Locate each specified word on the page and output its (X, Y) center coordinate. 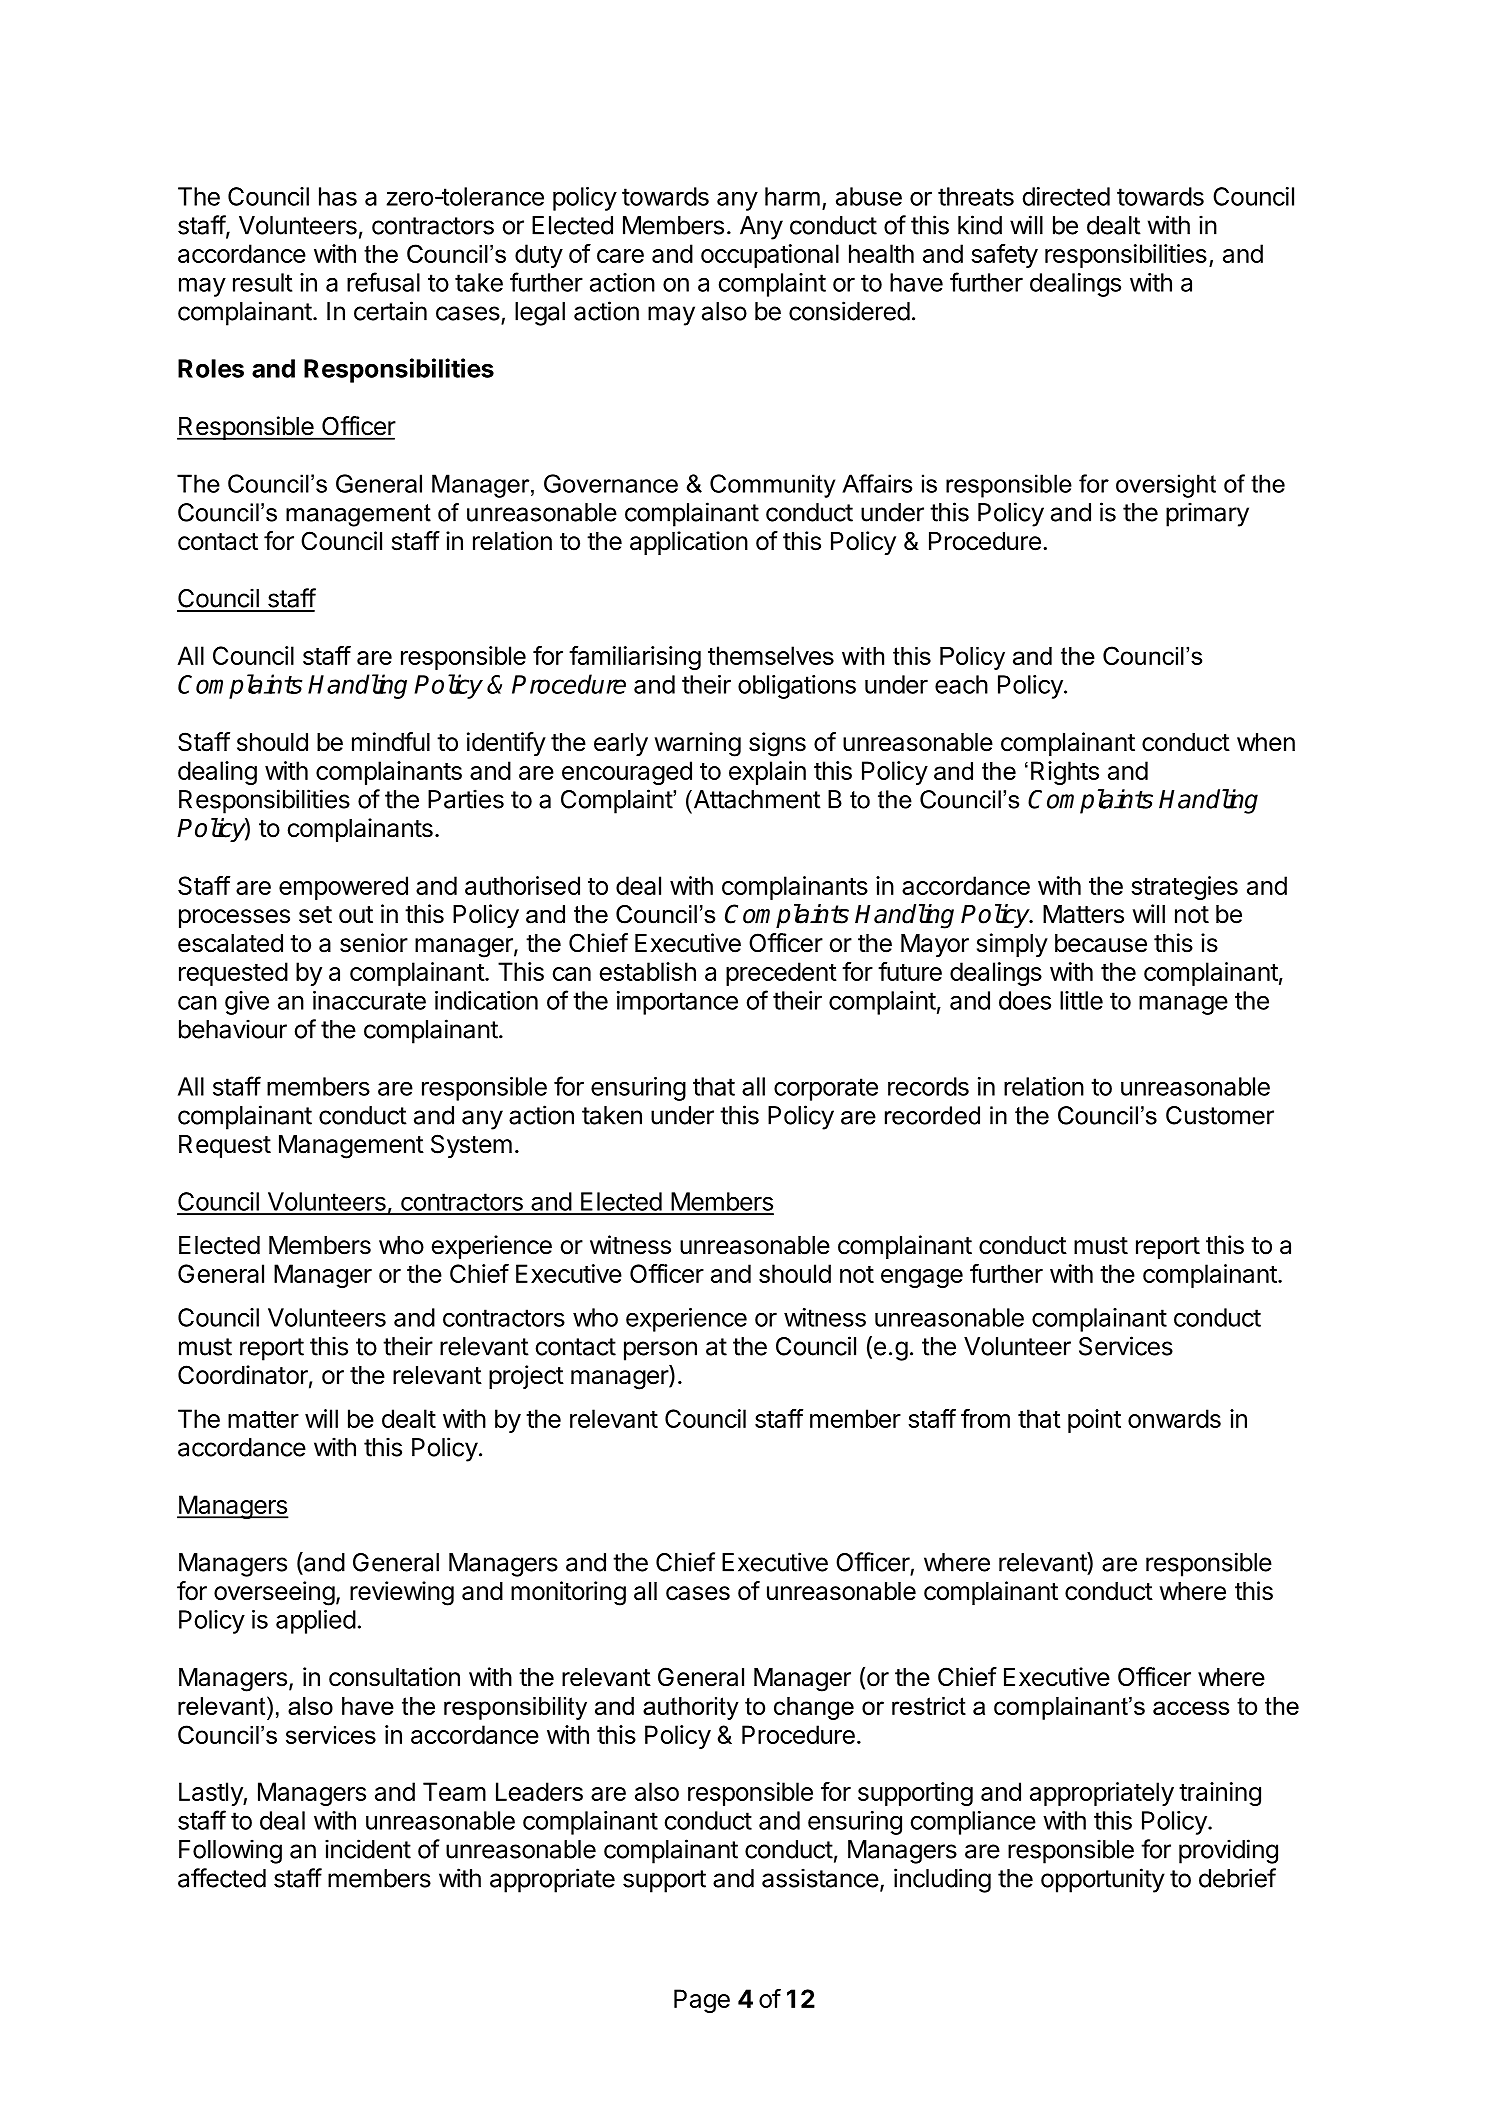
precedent (781, 974)
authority (691, 1708)
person (660, 1351)
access (1191, 1708)
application (689, 543)
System (471, 1146)
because (1101, 943)
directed (1066, 196)
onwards (1174, 1418)
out (356, 915)
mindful (391, 742)
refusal (383, 282)
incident (368, 1849)
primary (1207, 514)
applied (316, 1622)
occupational (770, 256)
